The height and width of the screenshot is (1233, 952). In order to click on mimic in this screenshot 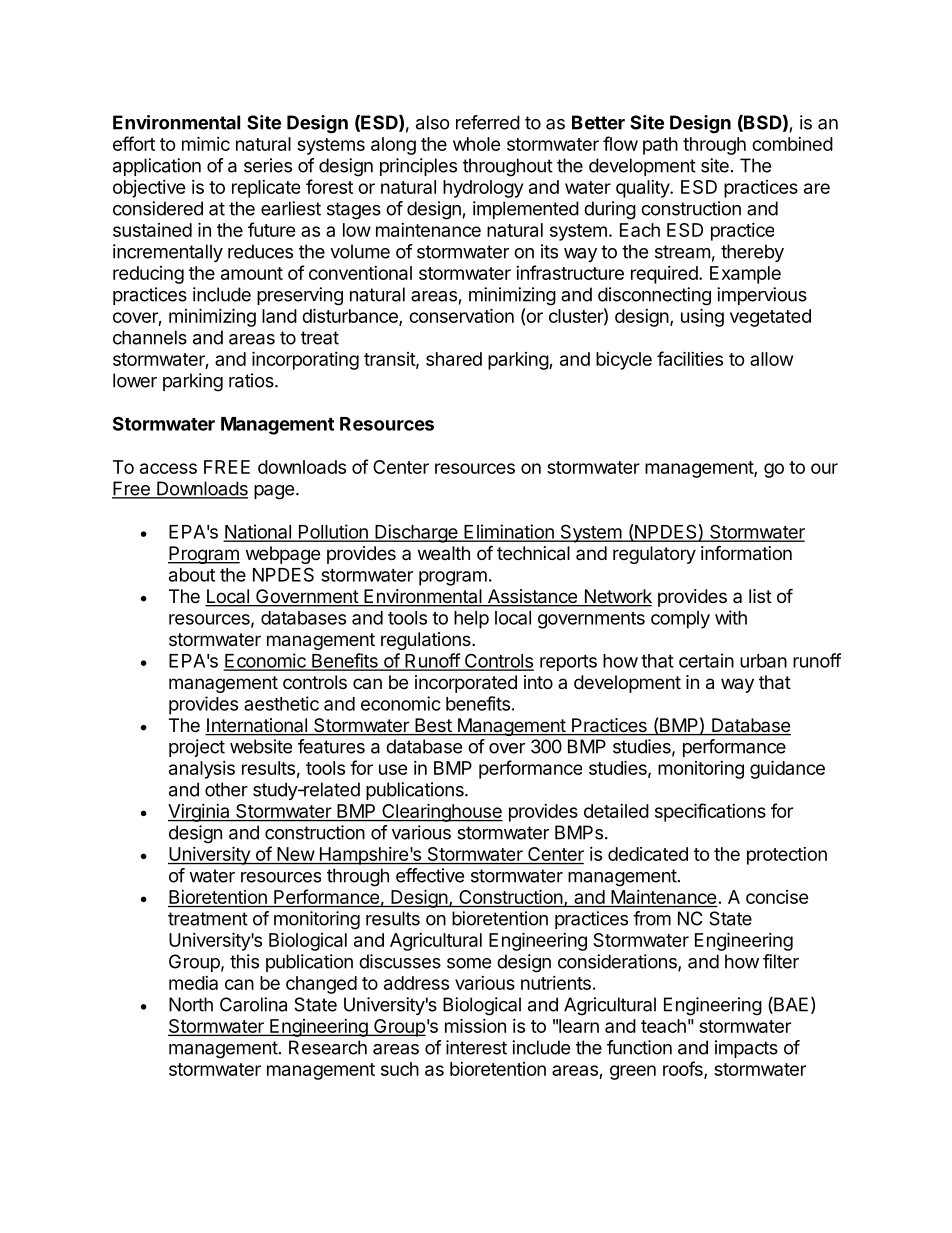, I will do `click(206, 143)`.
